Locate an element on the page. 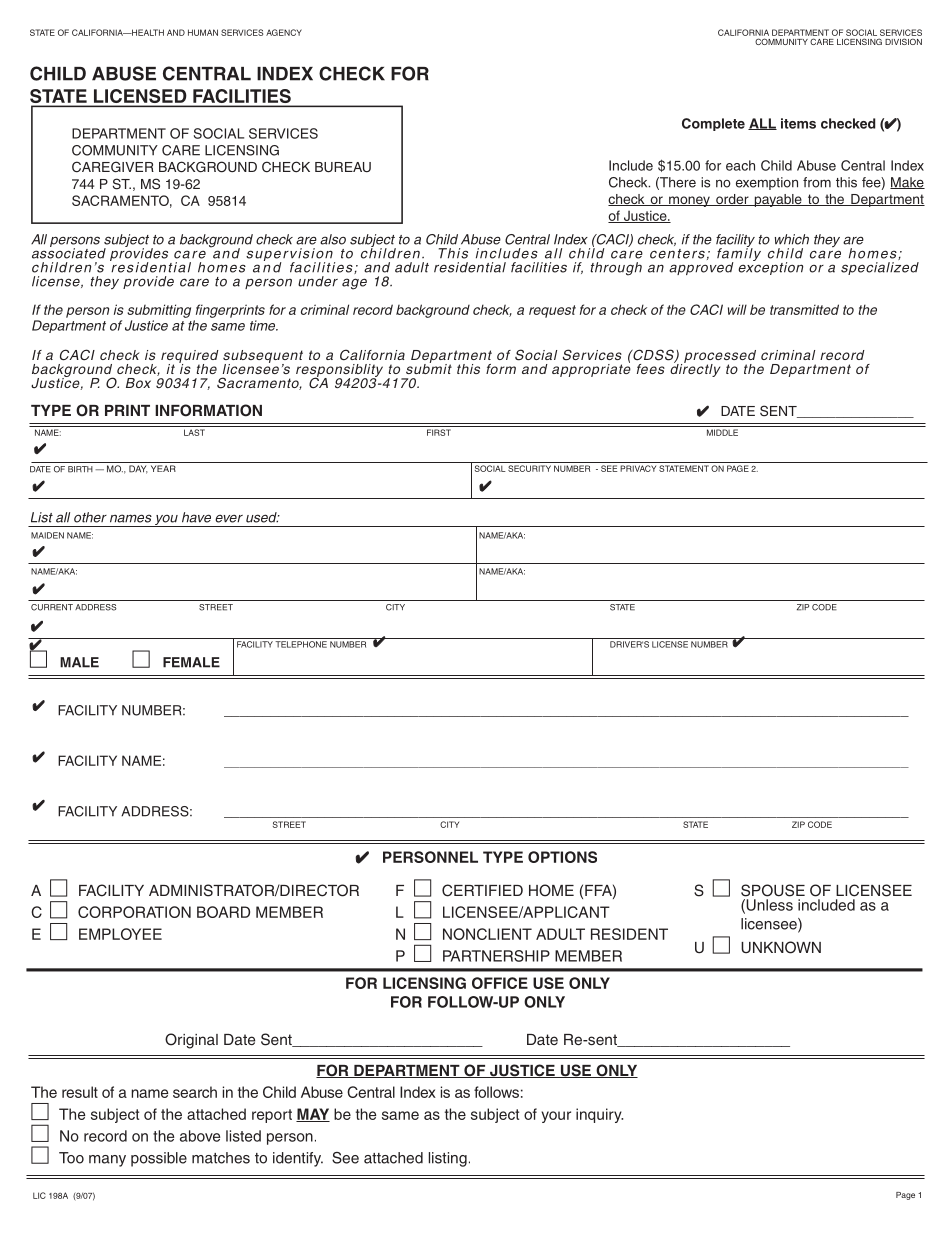  LAST is located at coordinates (194, 432).
